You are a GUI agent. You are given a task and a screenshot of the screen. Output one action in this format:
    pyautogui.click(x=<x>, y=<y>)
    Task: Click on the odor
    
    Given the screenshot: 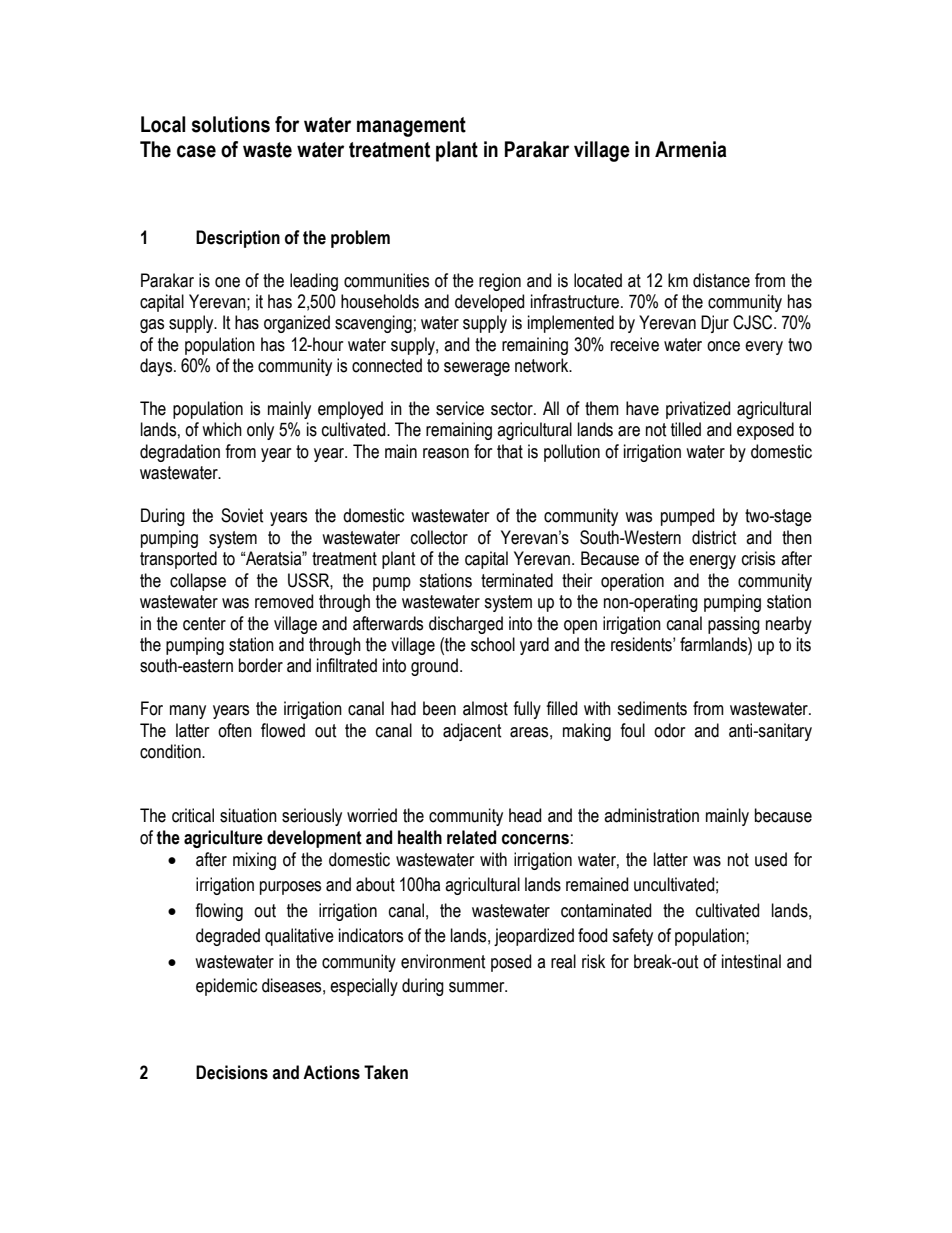 What is the action you would take?
    pyautogui.click(x=669, y=730)
